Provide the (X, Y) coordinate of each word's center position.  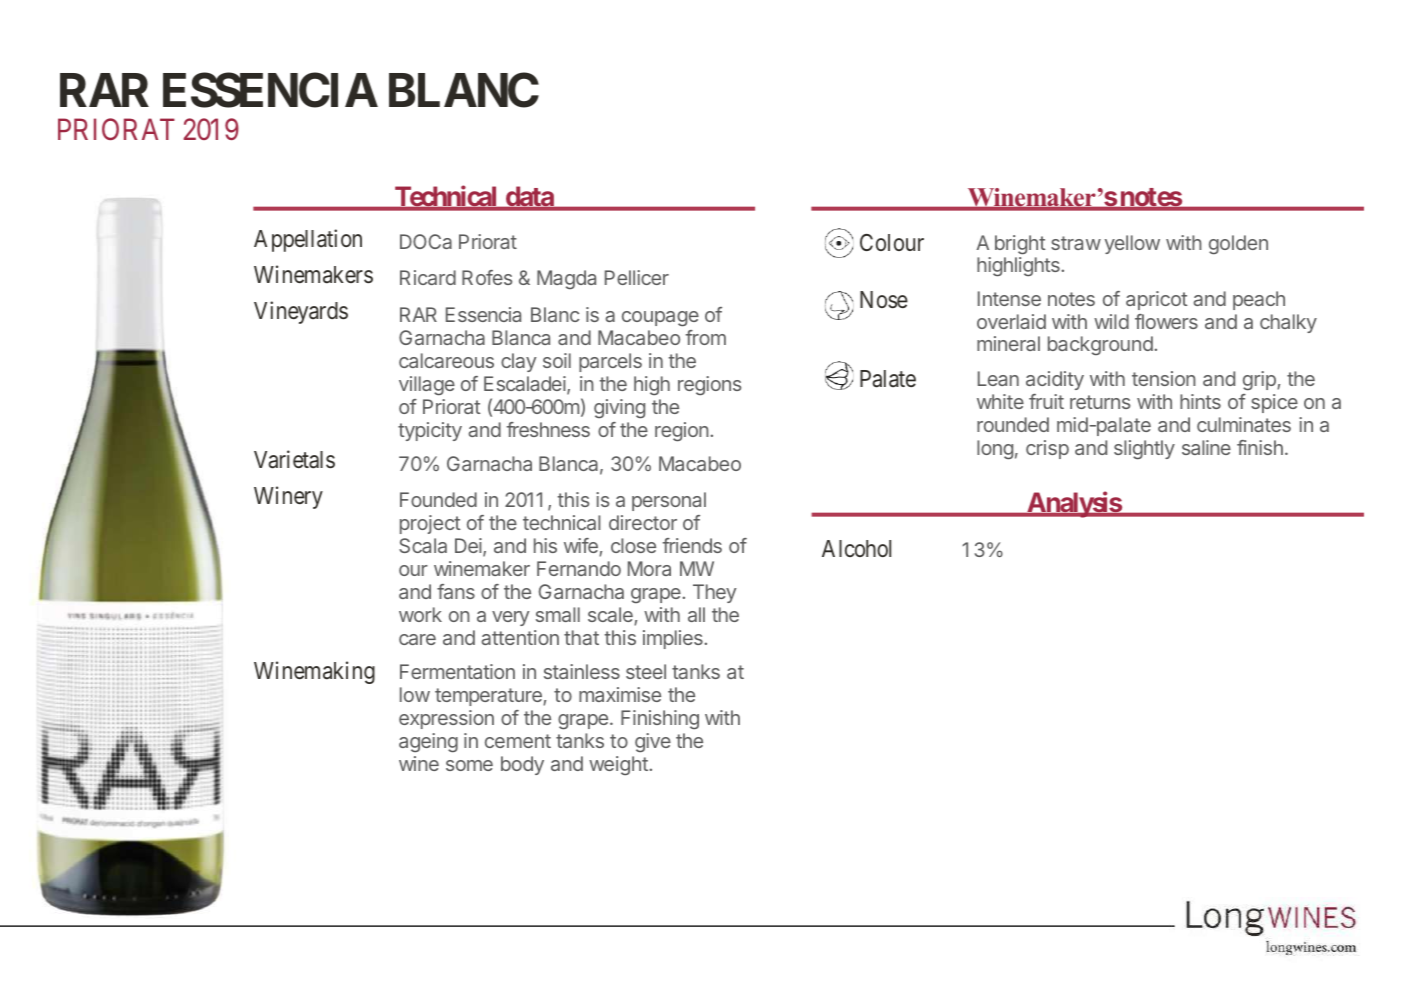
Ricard (428, 277)
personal (669, 501)
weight (619, 766)
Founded (438, 499)
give (653, 743)
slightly (1144, 450)
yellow (1132, 244)
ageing (428, 743)
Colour (892, 242)
